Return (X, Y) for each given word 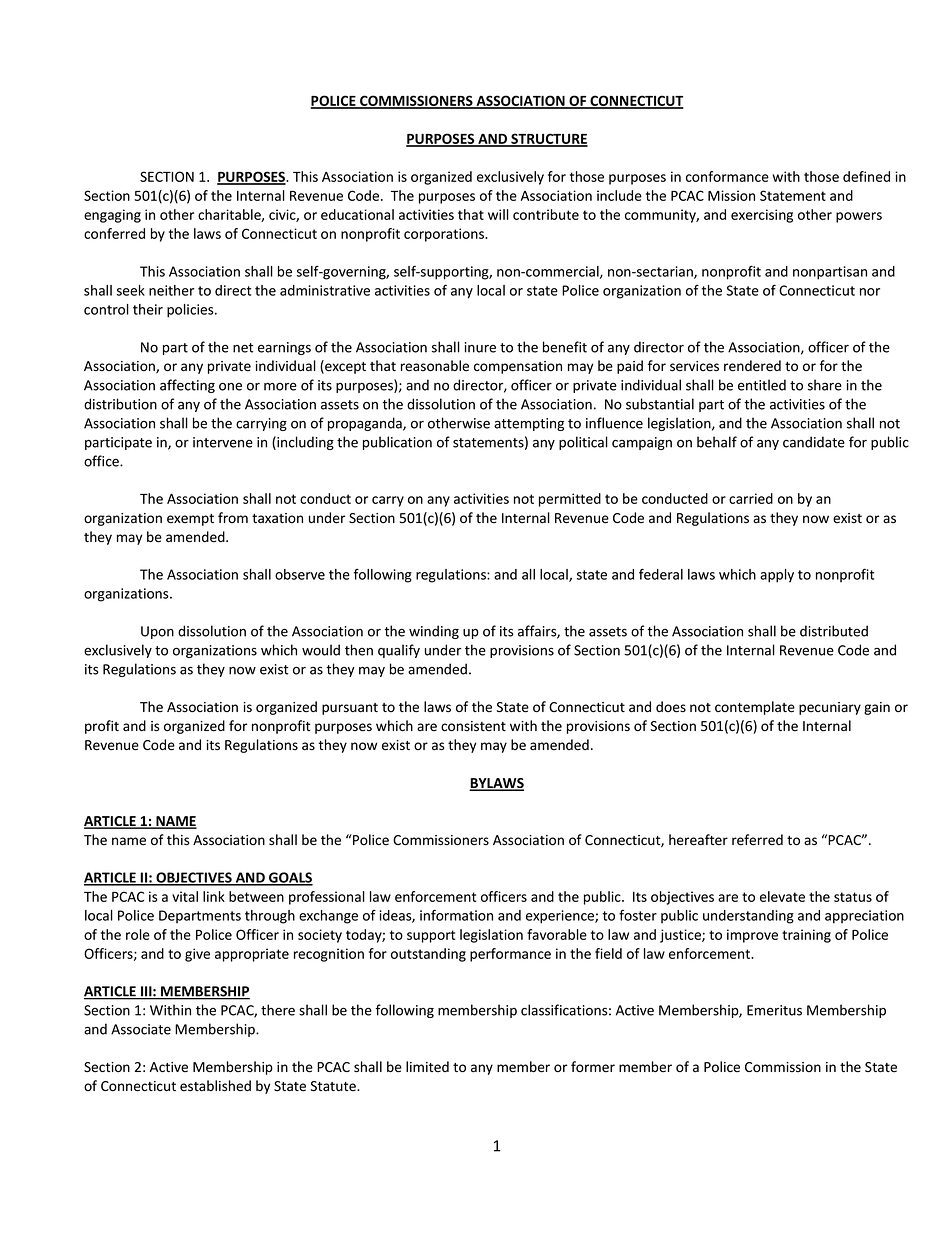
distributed (834, 631)
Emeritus (774, 1010)
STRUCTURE (548, 139)
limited (427, 1066)
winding (434, 632)
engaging (112, 216)
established (215, 1086)
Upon (157, 632)
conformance (727, 176)
